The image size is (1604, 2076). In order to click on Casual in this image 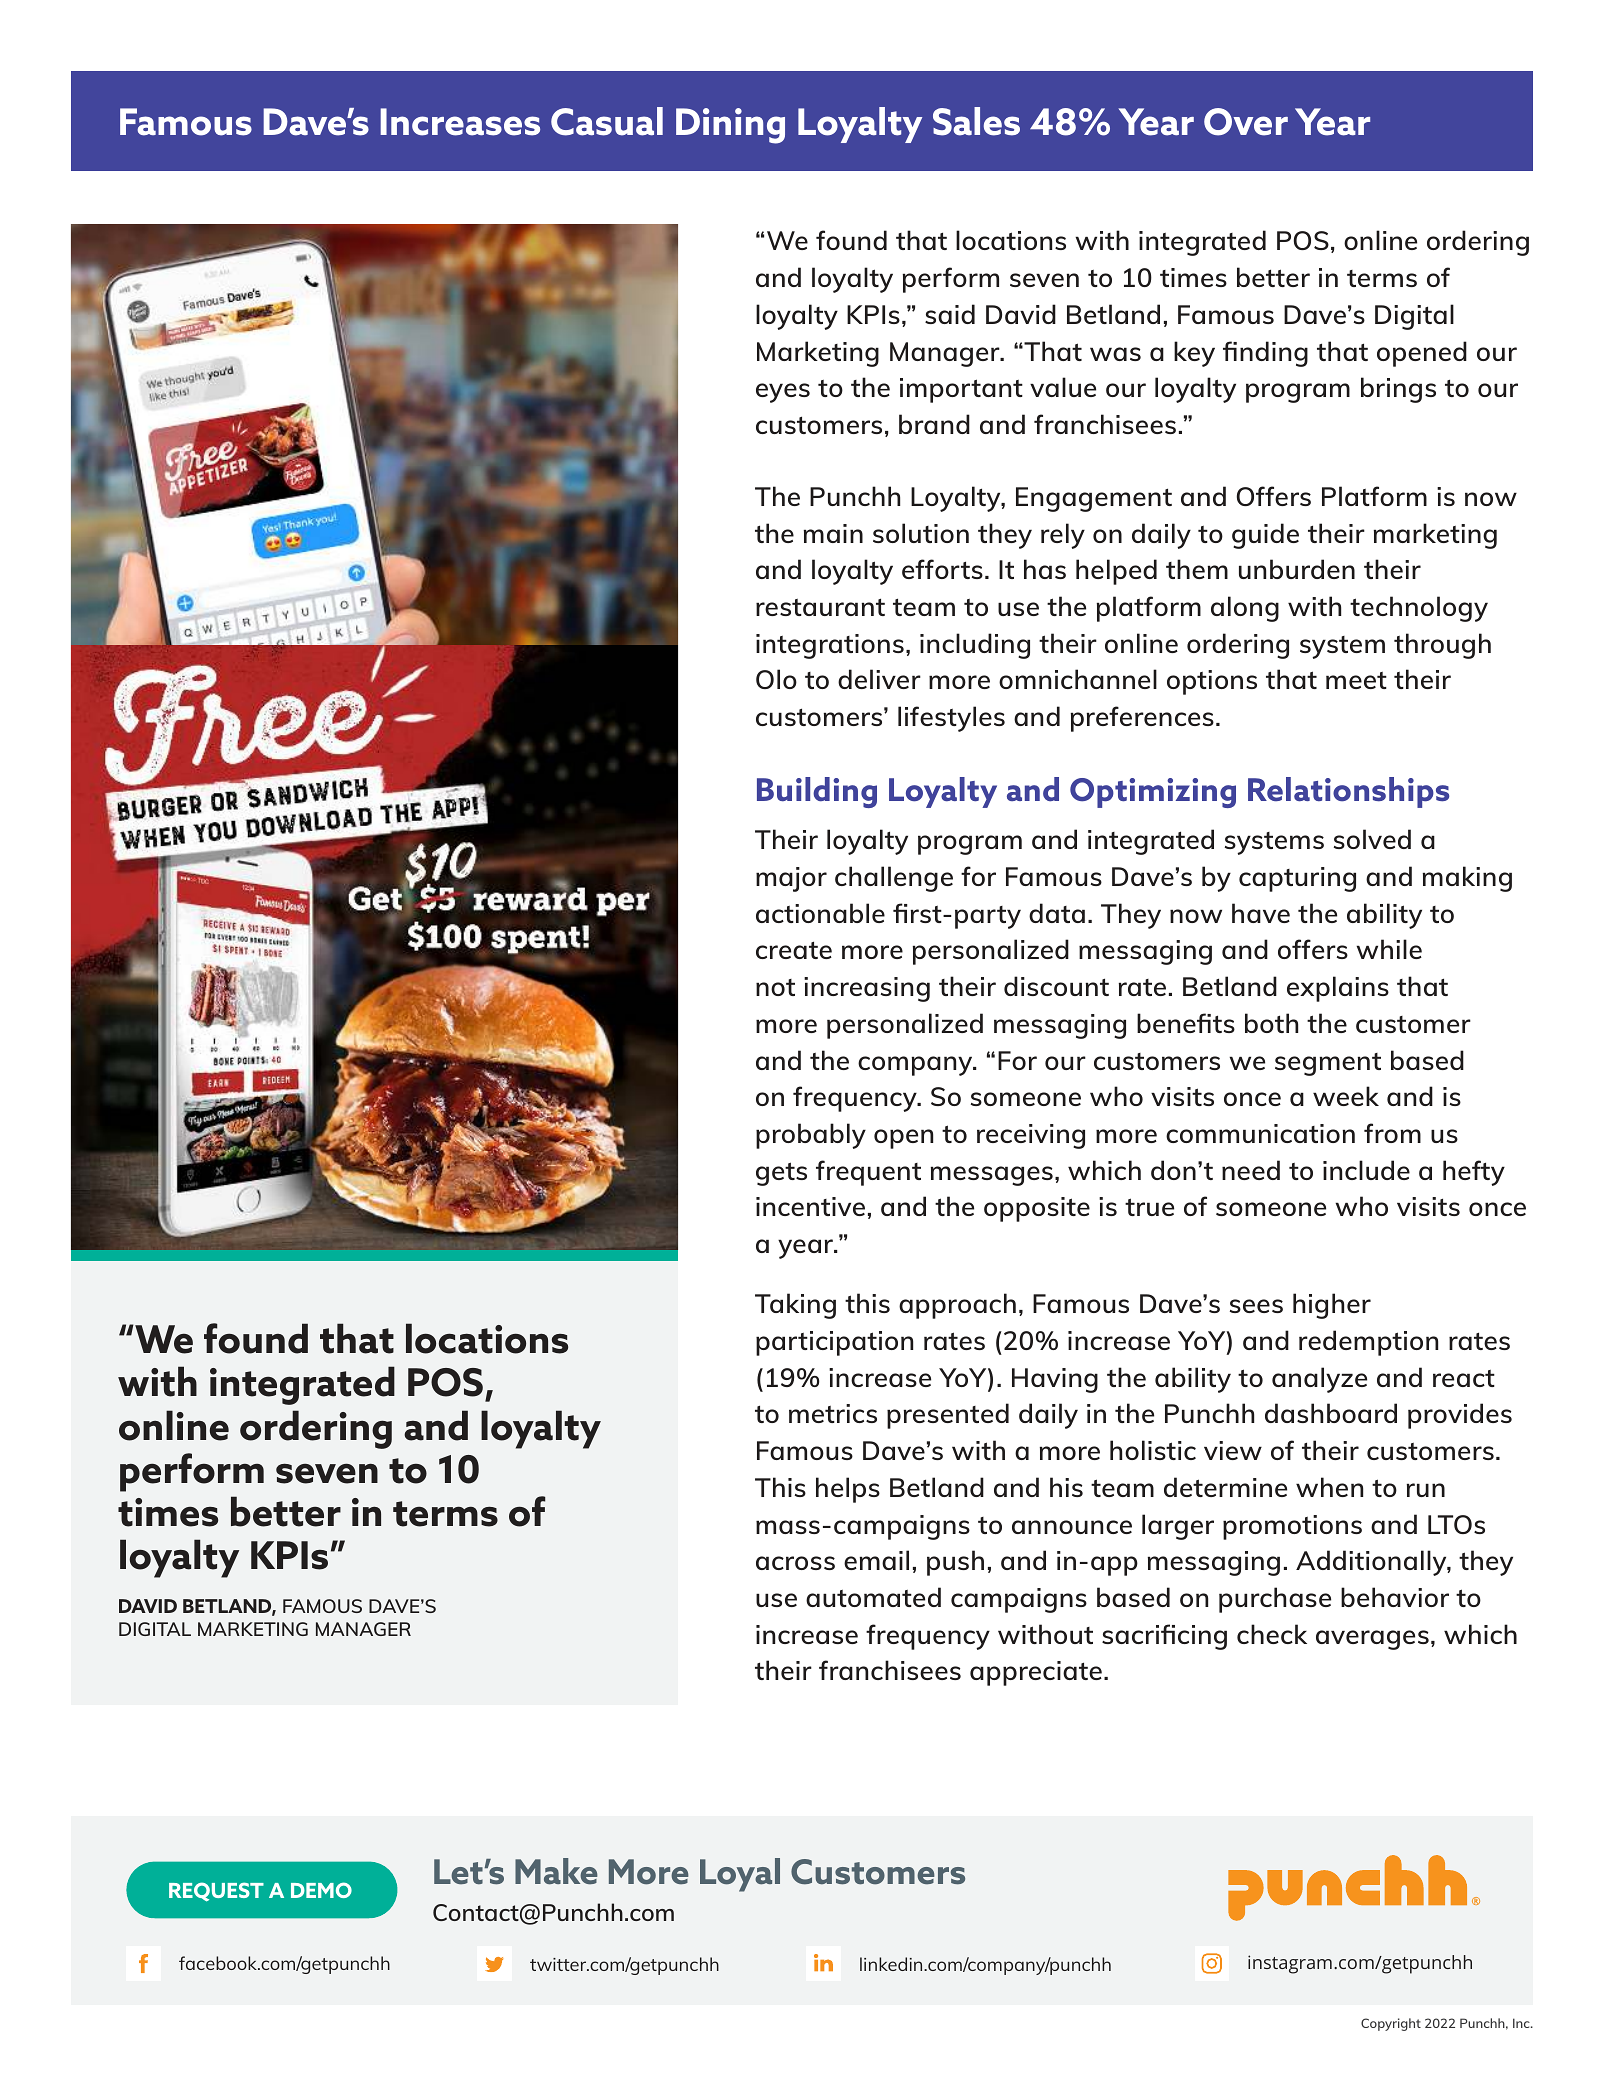, I will do `click(607, 121)`.
